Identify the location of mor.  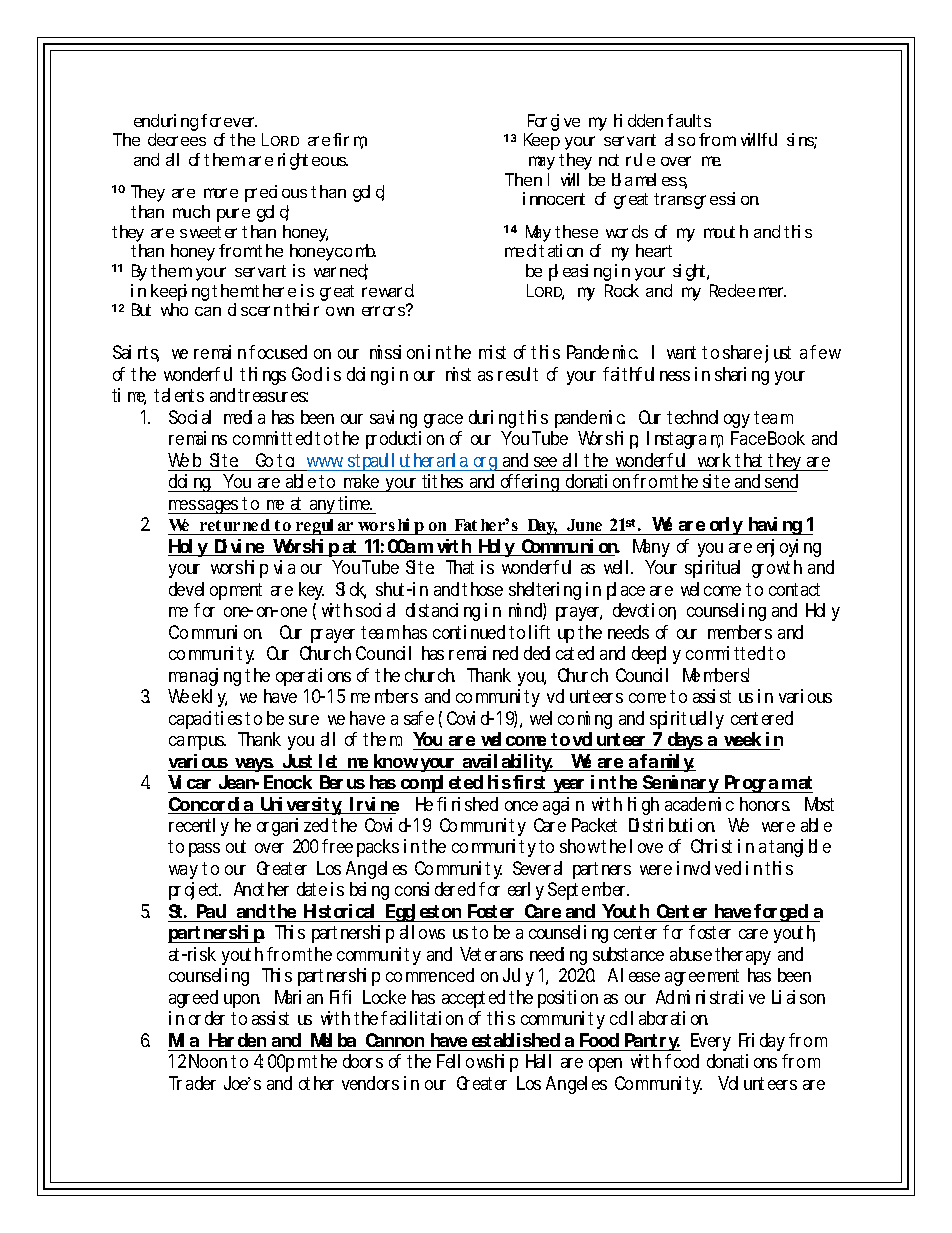
(215, 193).
